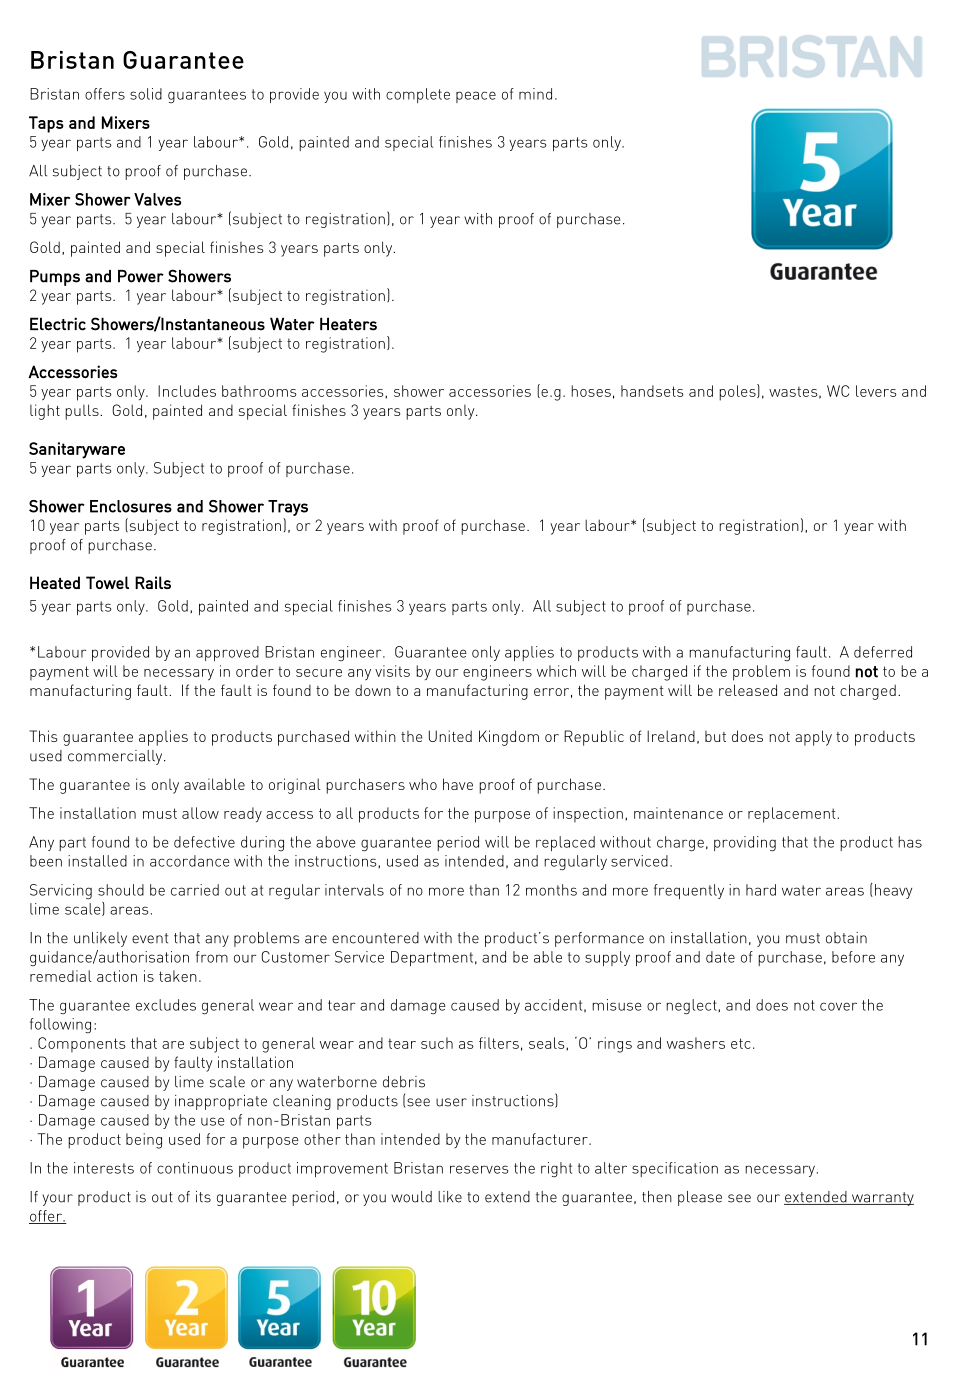 This document has height=1385, width=959. Describe the element at coordinates (792, 815) in the document. I see `replacement` at that location.
